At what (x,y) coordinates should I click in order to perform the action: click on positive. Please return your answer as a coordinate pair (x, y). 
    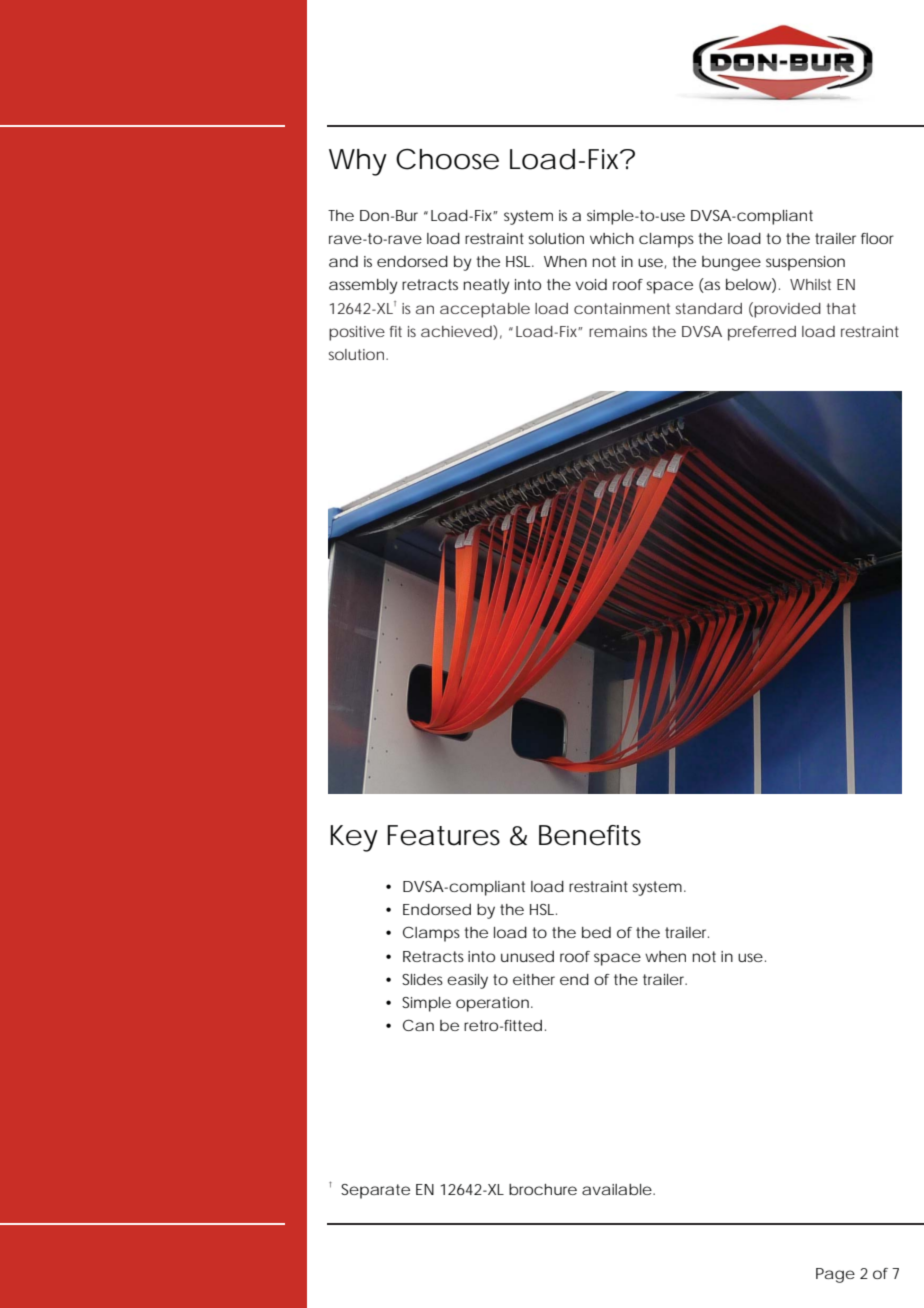
    Looking at the image, I should click on (357, 333).
